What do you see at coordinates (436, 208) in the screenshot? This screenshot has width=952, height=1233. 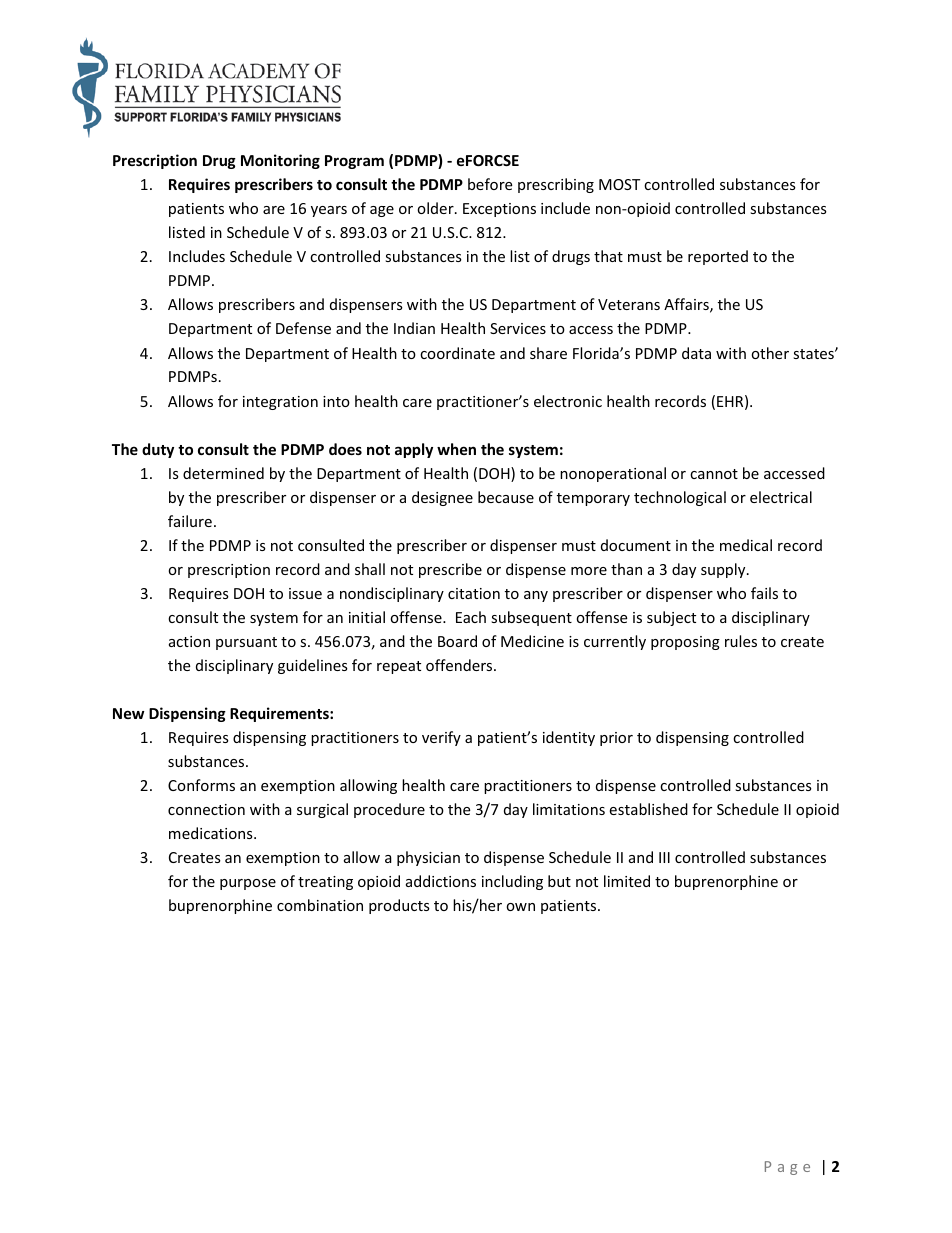 I see `older` at bounding box center [436, 208].
